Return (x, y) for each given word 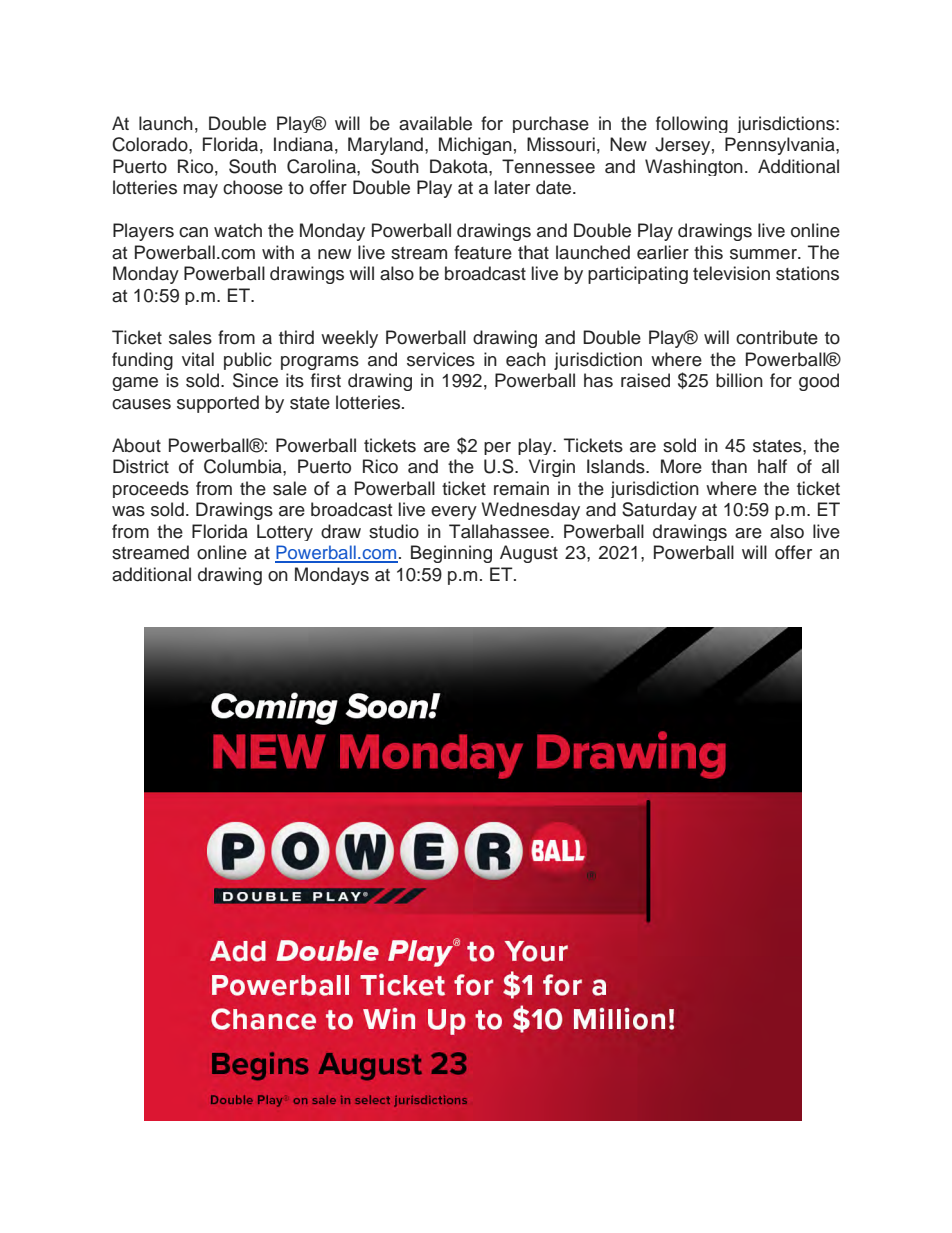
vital (198, 359)
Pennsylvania (781, 146)
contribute (777, 337)
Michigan (475, 146)
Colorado (151, 144)
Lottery (285, 532)
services (441, 359)
